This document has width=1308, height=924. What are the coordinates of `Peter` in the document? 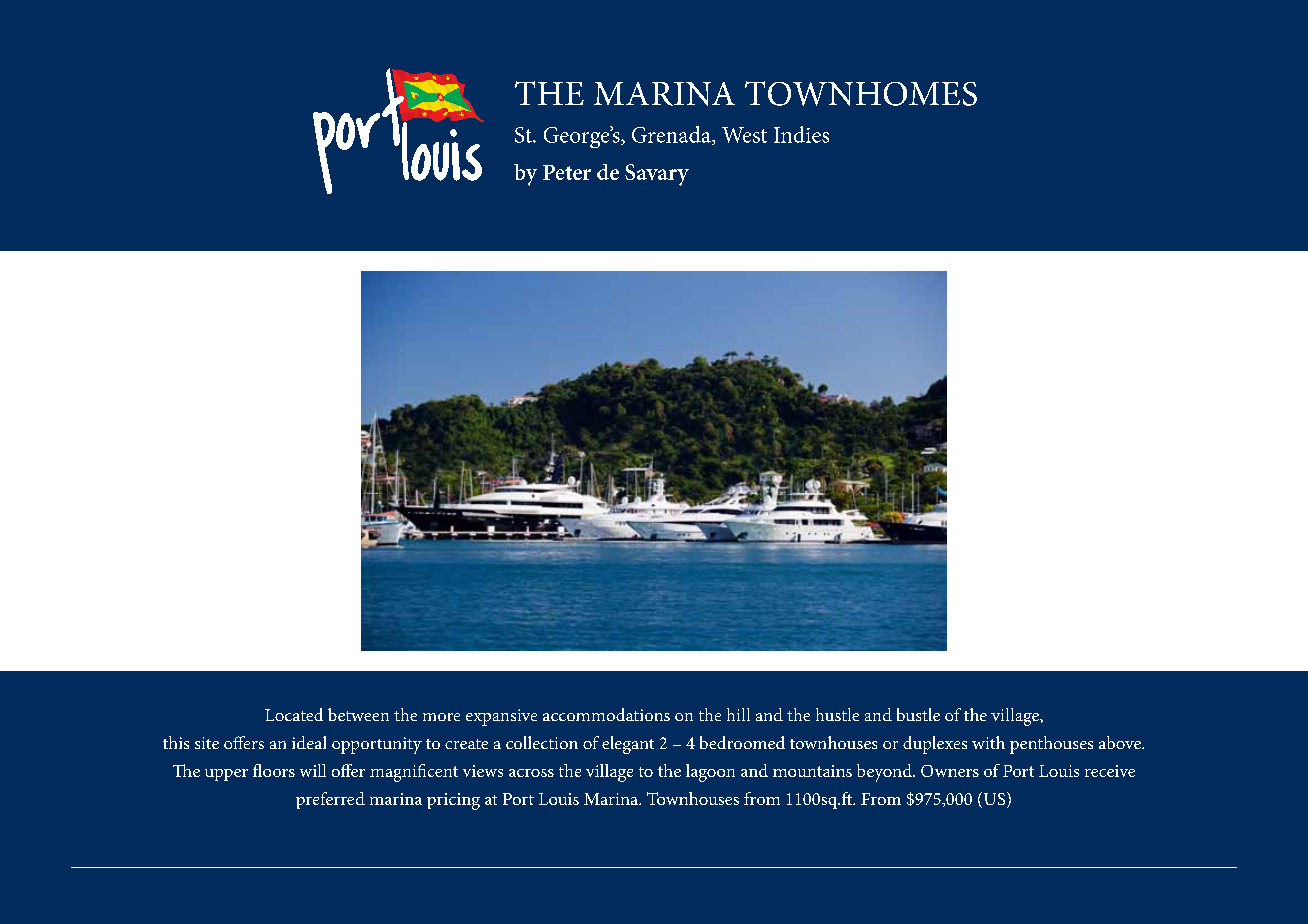 It's located at (567, 172).
